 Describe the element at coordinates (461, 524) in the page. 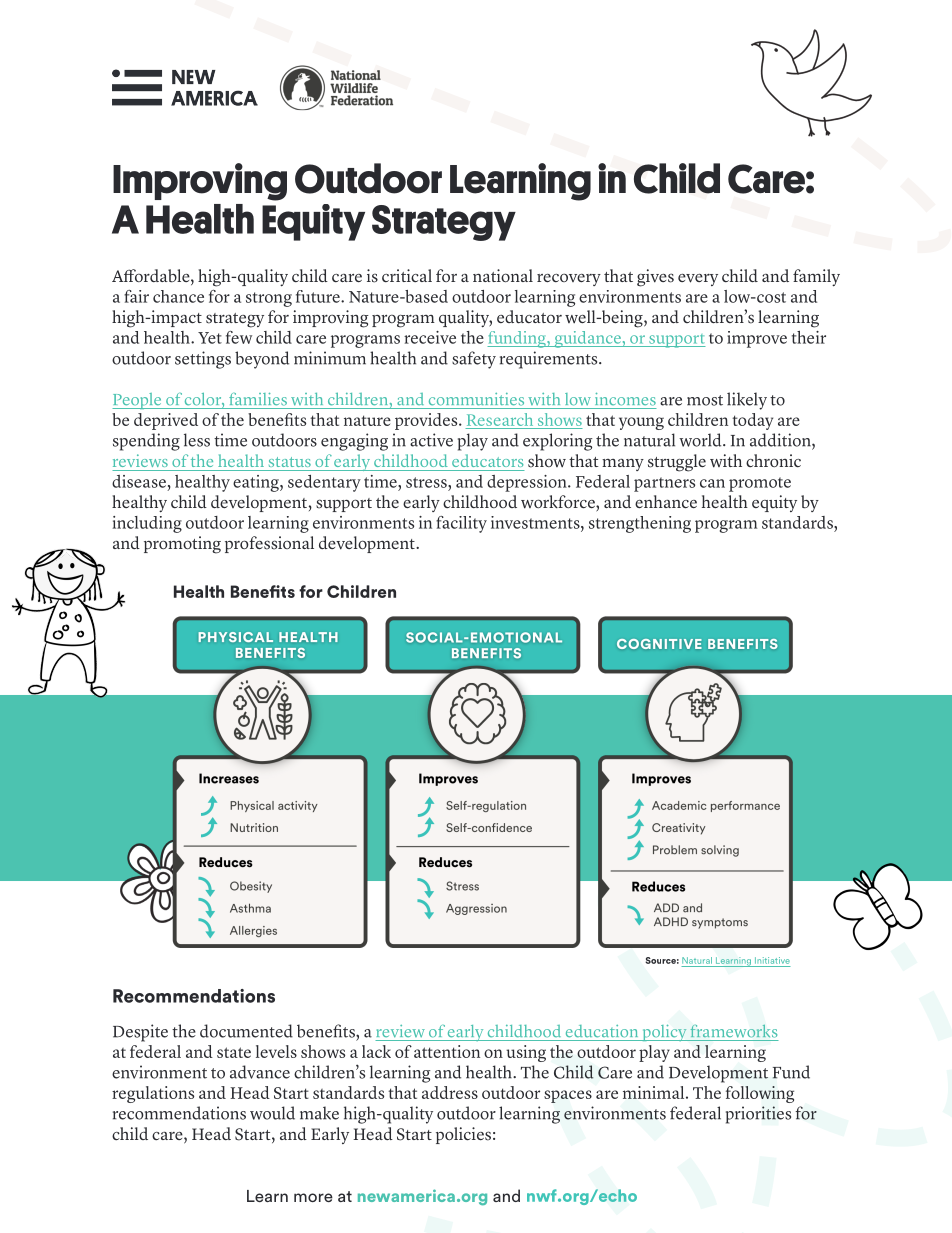

I see `facility` at that location.
